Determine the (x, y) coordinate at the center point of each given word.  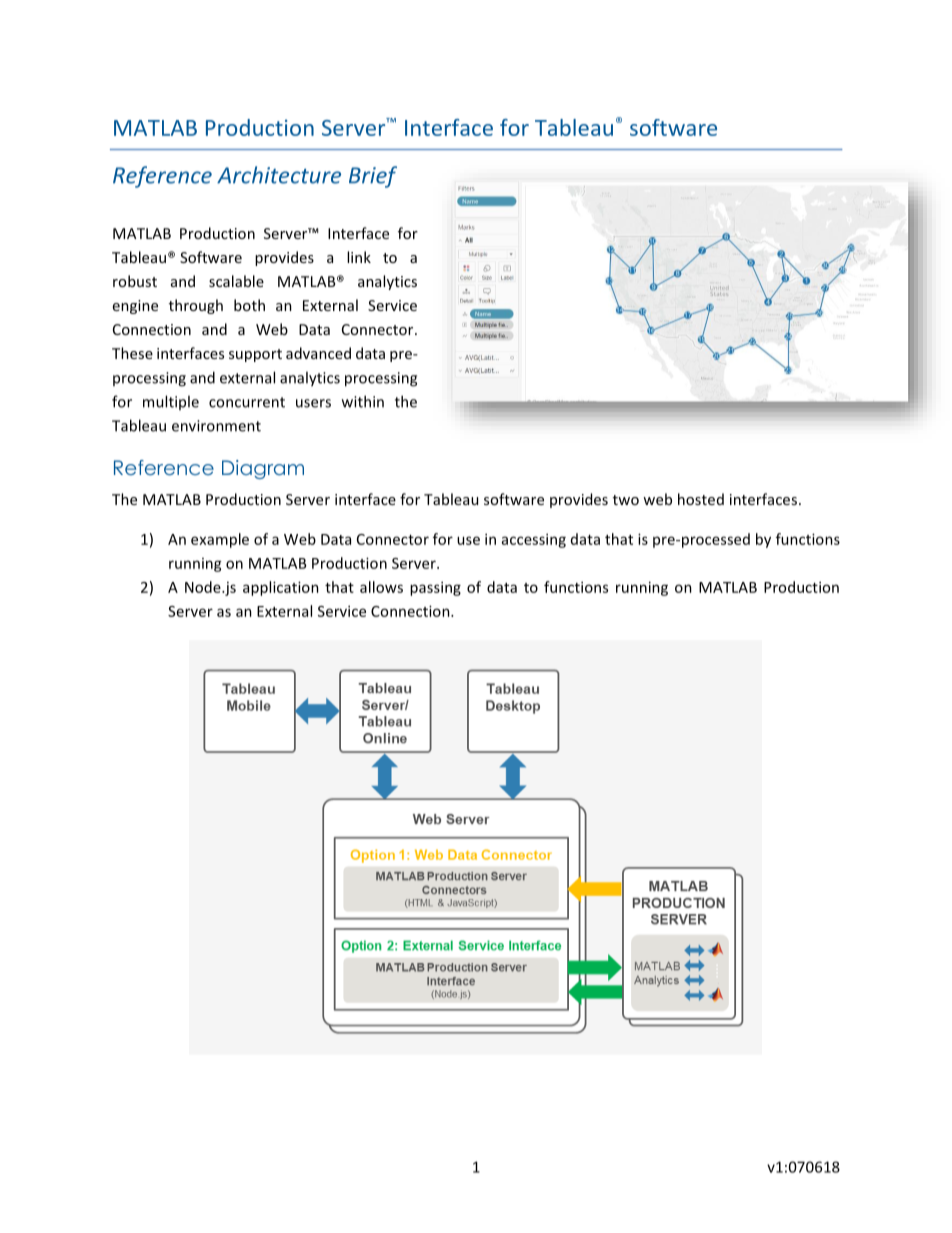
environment (216, 426)
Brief (373, 177)
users (313, 403)
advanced (318, 353)
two (626, 500)
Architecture (279, 175)
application (281, 588)
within (363, 401)
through (196, 306)
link (359, 257)
